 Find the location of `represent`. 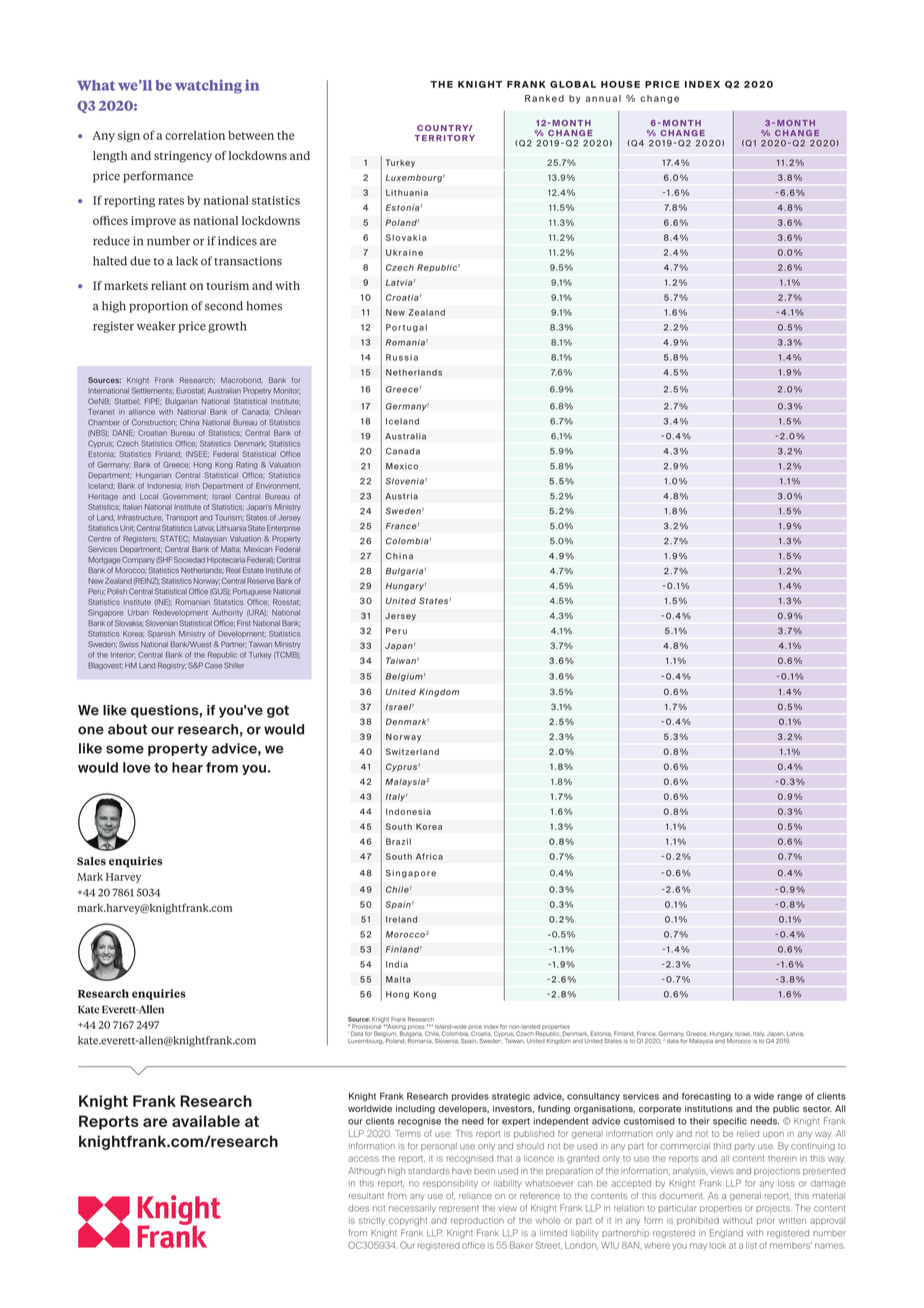

represent is located at coordinates (459, 1209).
